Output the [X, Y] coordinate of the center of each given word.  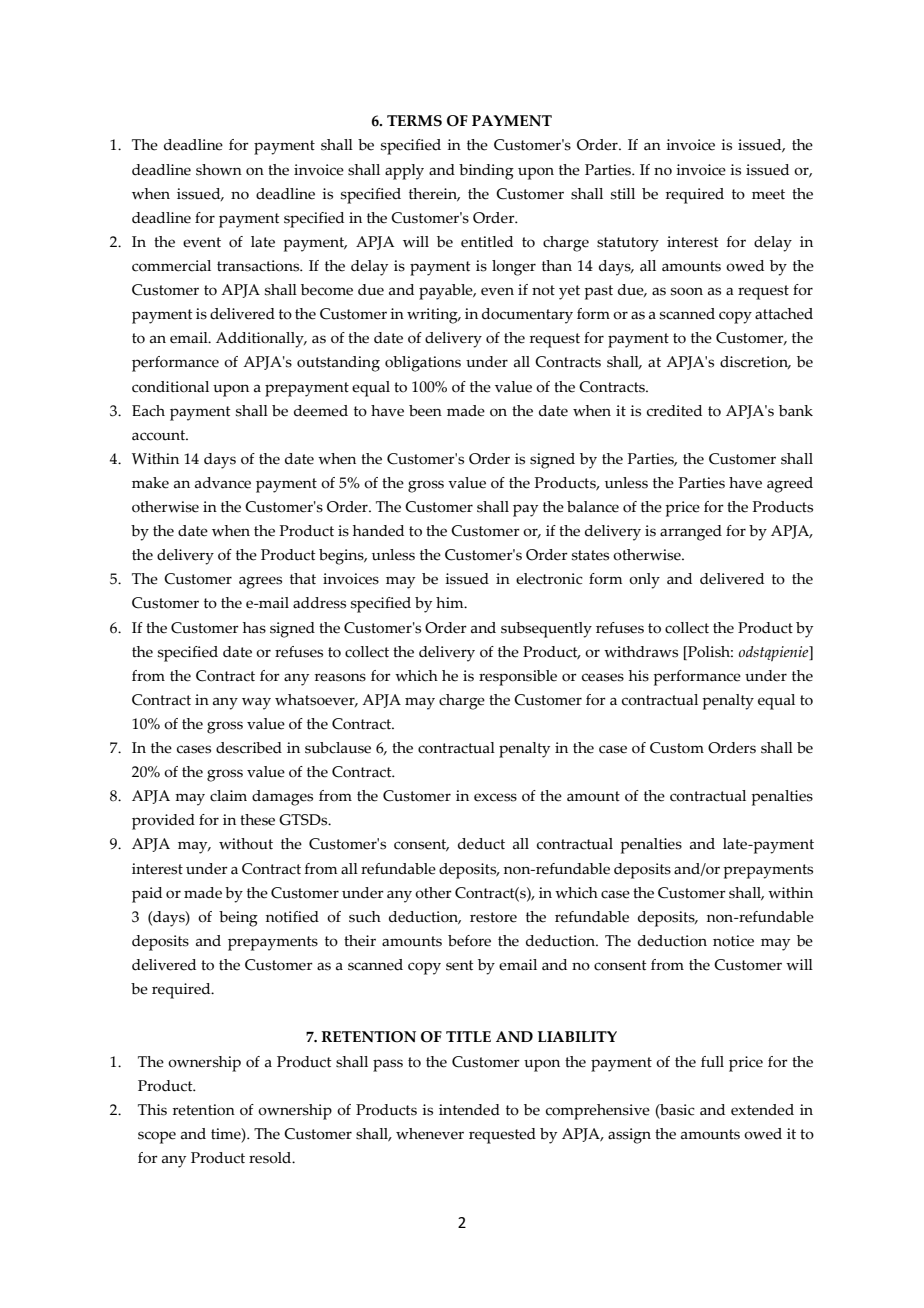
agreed [790, 485]
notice [733, 941]
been [425, 411]
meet [768, 194]
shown [219, 170]
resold [271, 1158]
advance [223, 483]
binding [486, 172]
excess [495, 797]
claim [228, 796]
